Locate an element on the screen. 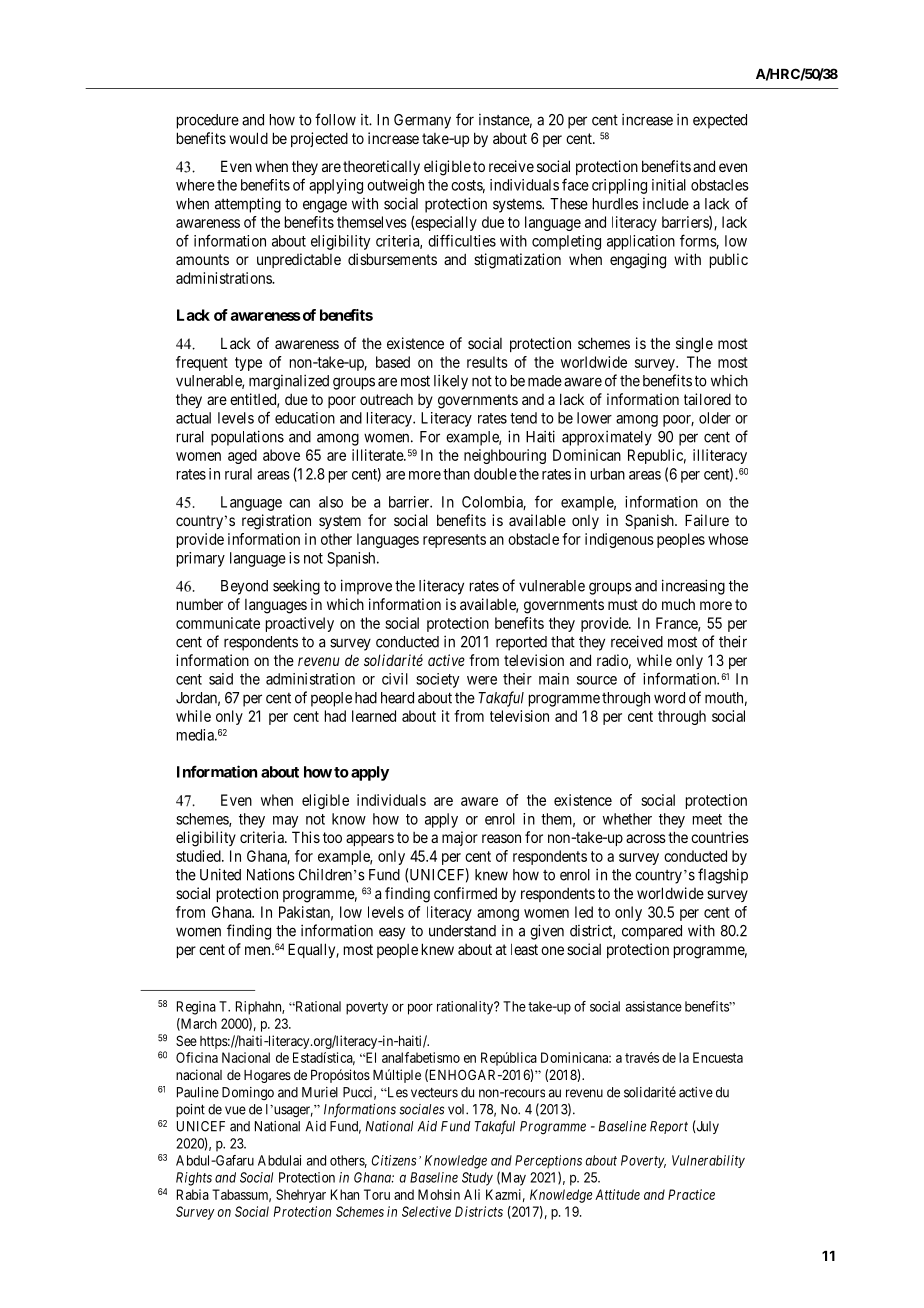 Image resolution: width=924 pixels, height=1308 pixels. than is located at coordinates (456, 474).
